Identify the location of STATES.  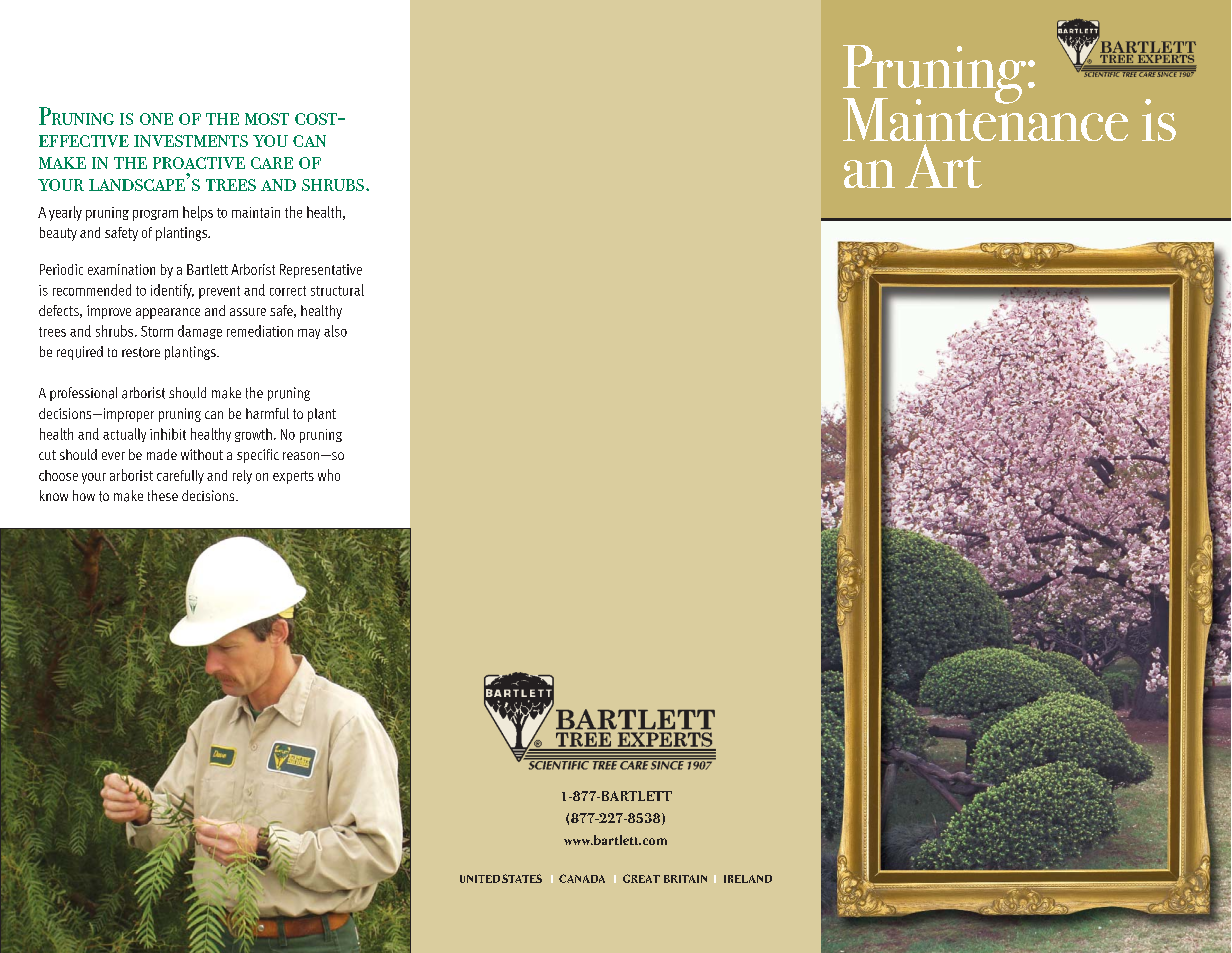
(522, 878).
